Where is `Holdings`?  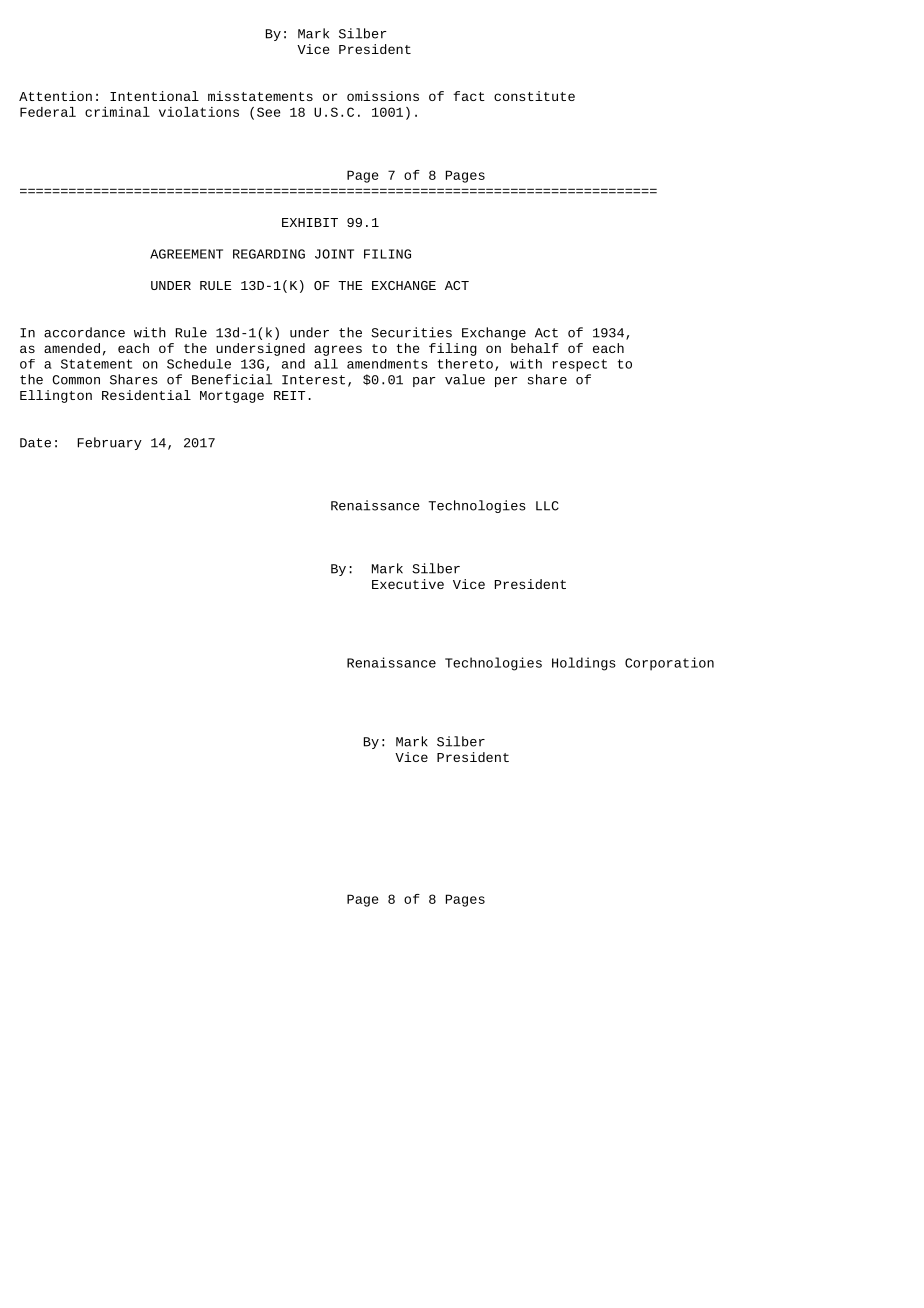
Holdings is located at coordinates (584, 664).
